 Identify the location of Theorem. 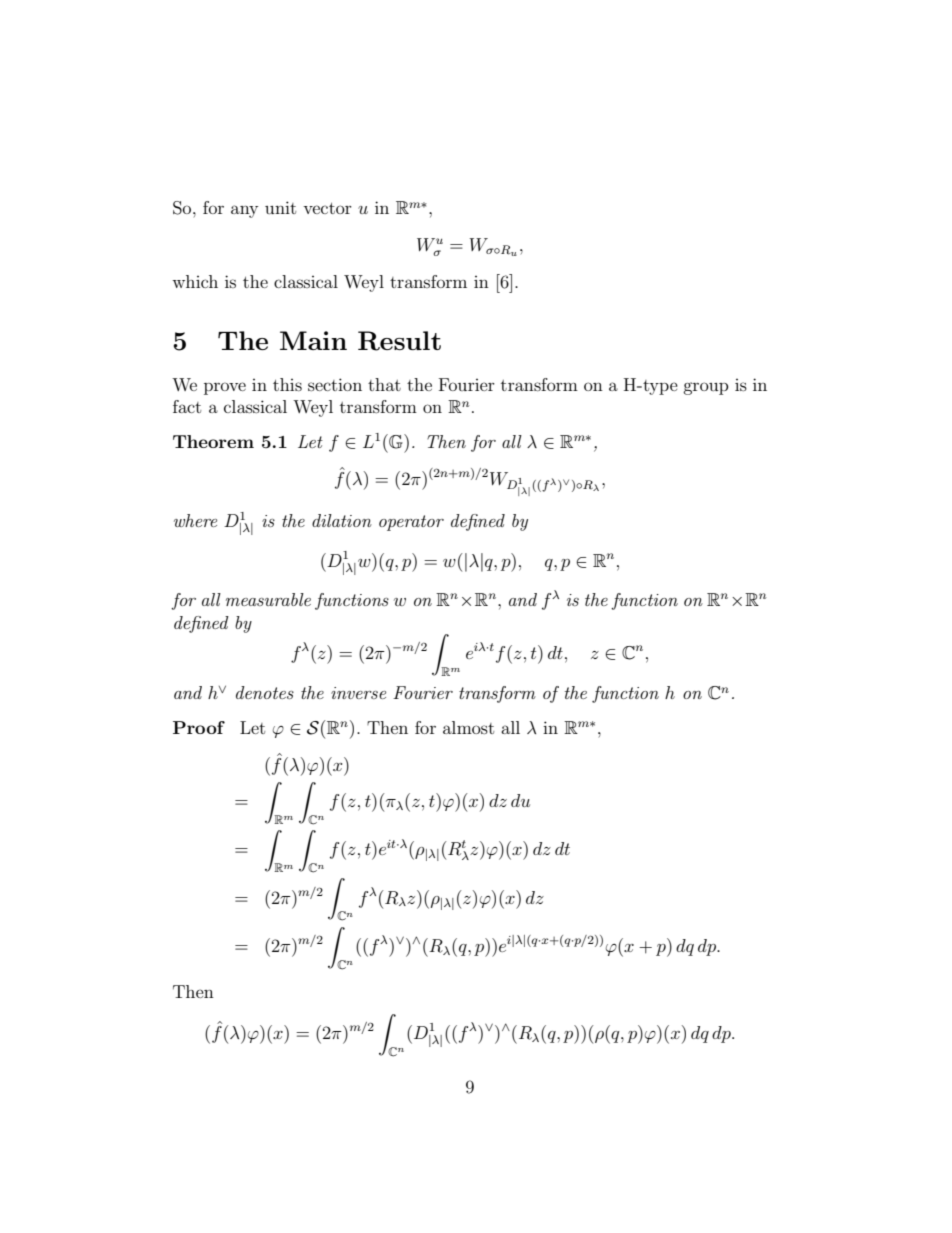
(213, 441).
